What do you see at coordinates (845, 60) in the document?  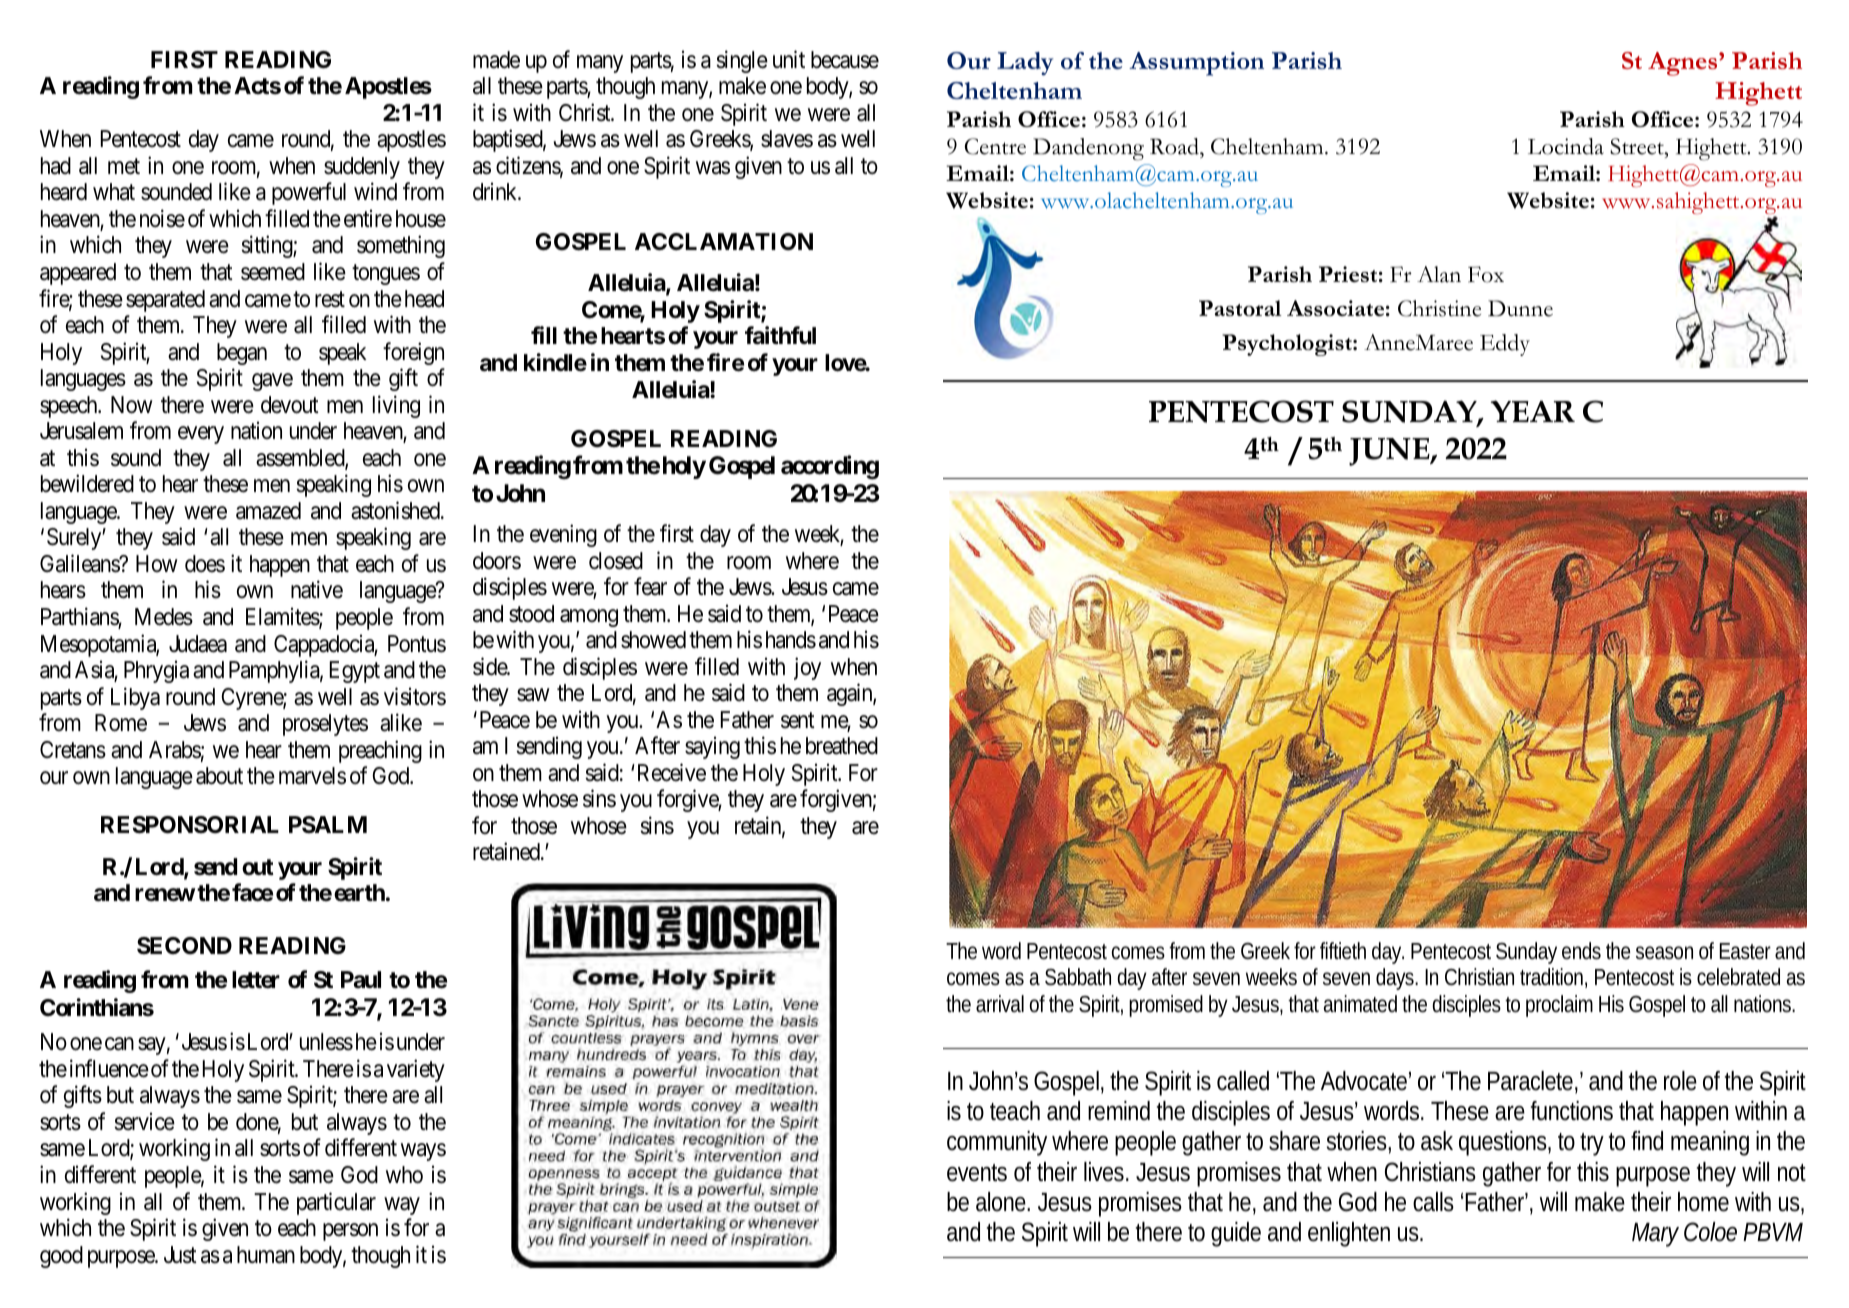 I see `because` at bounding box center [845, 60].
